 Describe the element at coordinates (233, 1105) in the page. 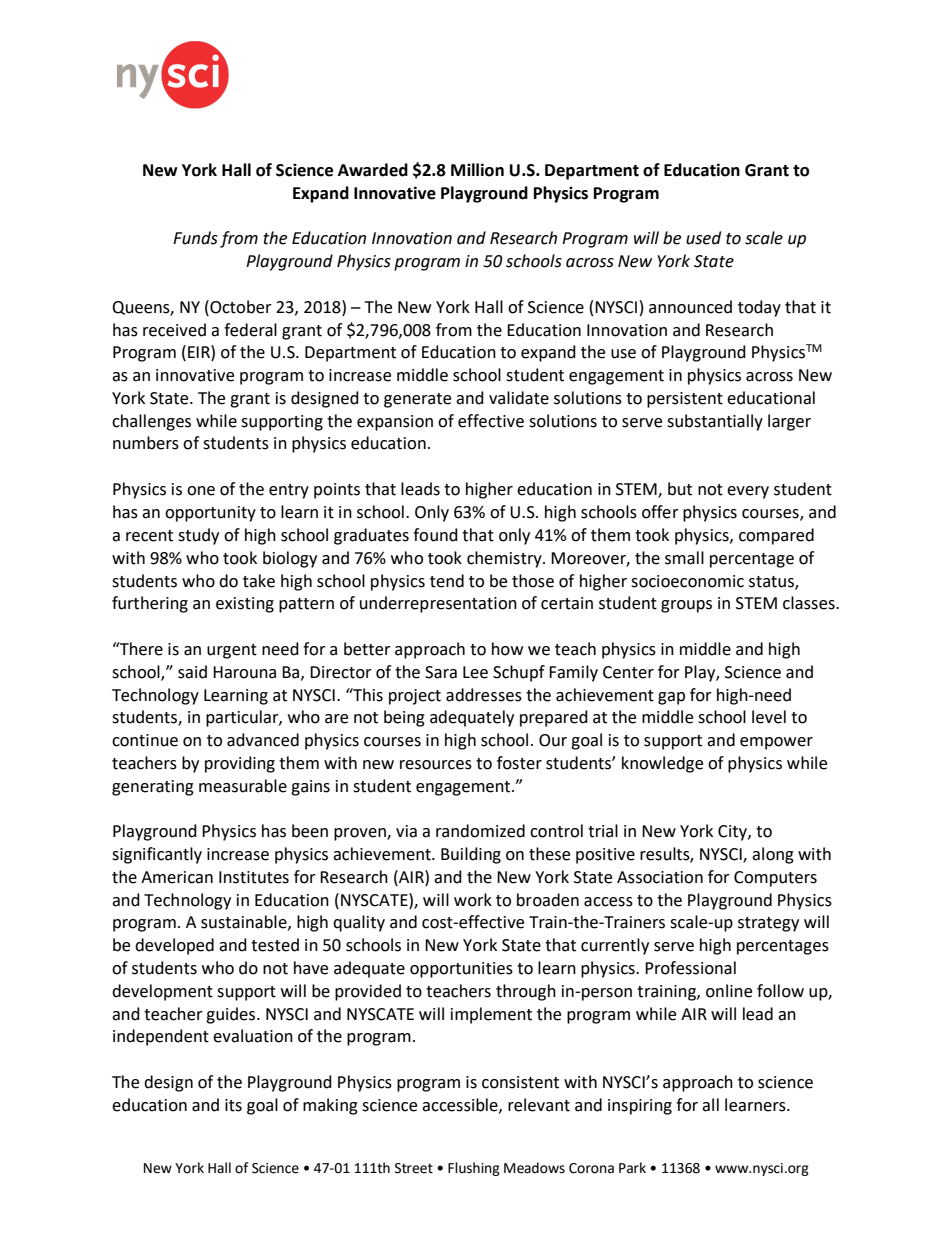

I see `its` at that location.
